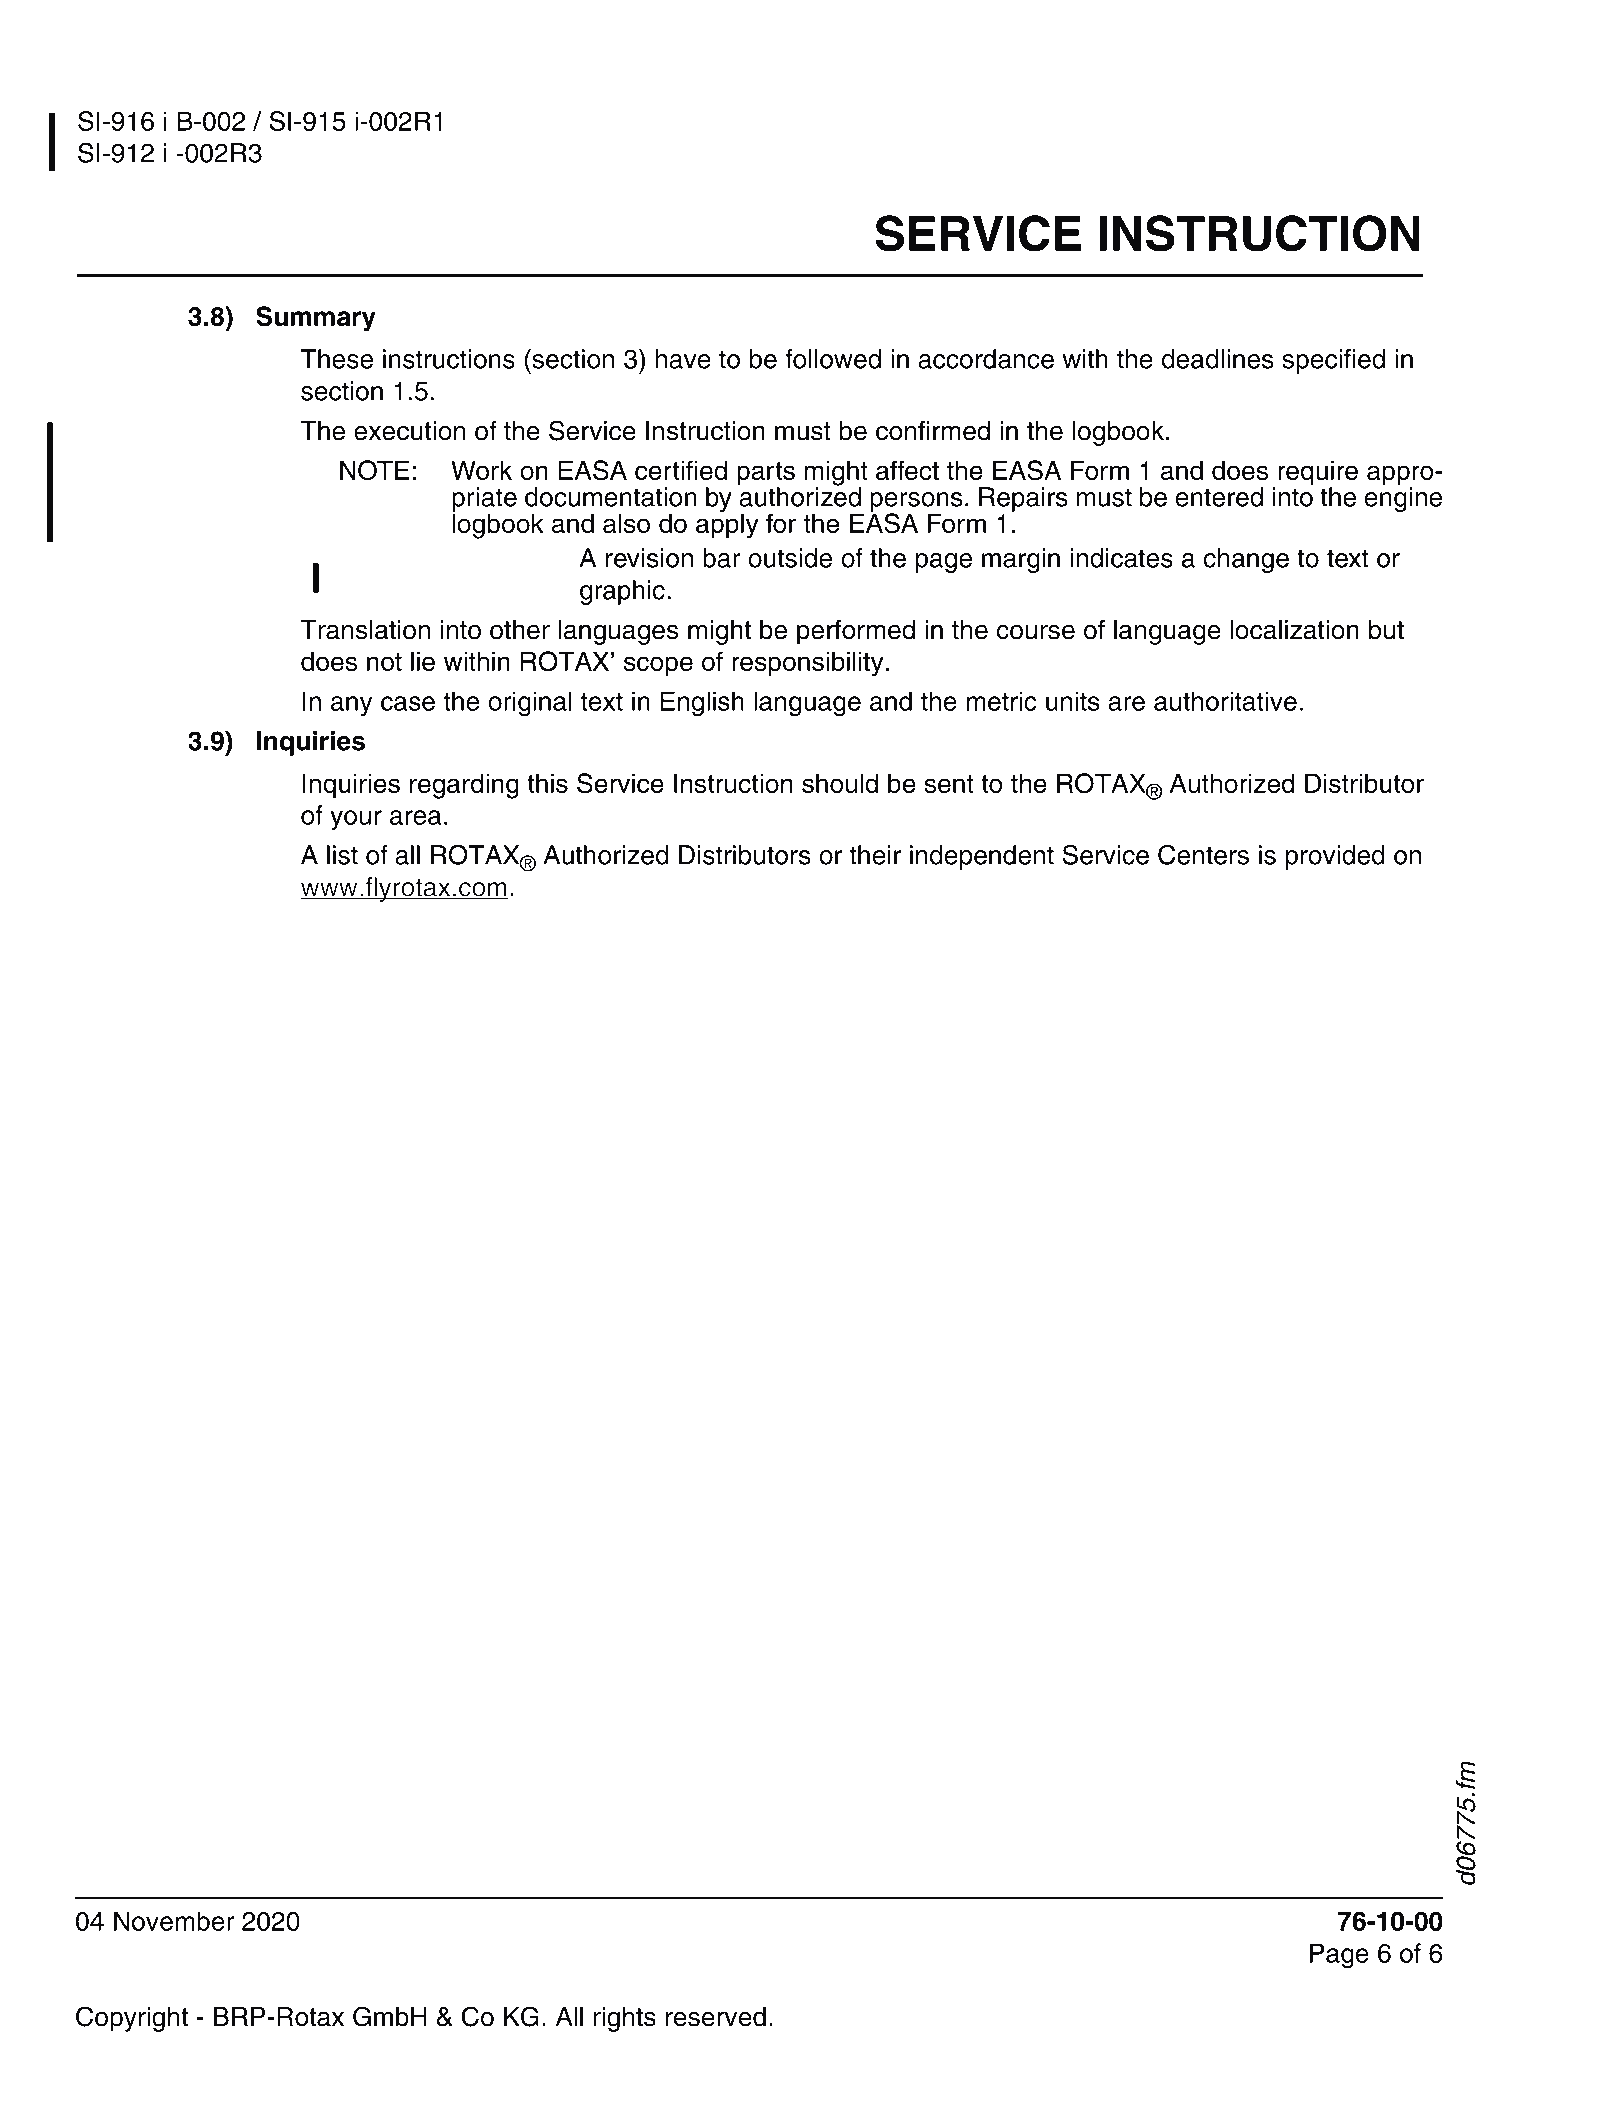 The image size is (1623, 2101). I want to click on reserved, so click(716, 2017).
